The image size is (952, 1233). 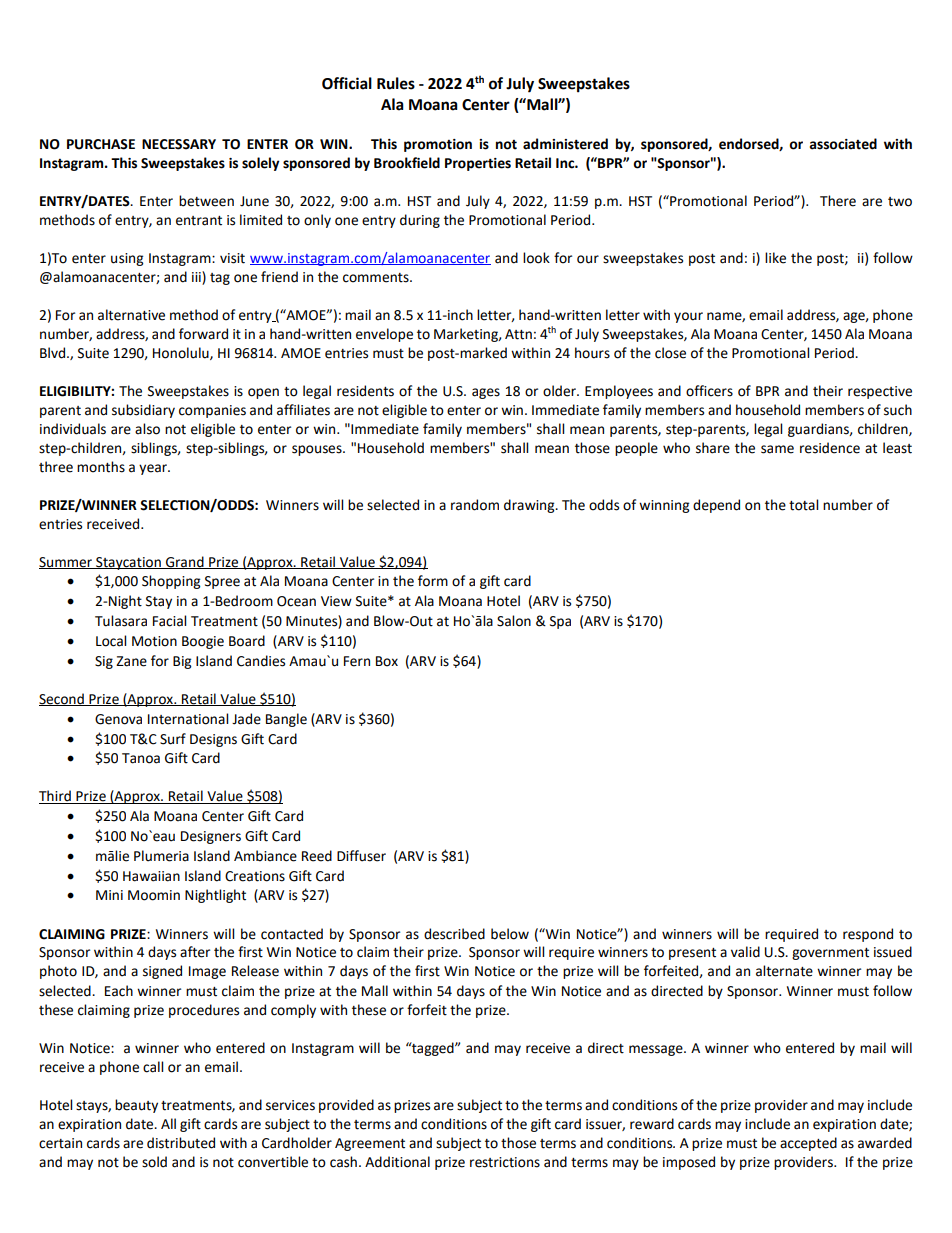 What do you see at coordinates (475, 505) in the screenshot?
I see `random` at bounding box center [475, 505].
